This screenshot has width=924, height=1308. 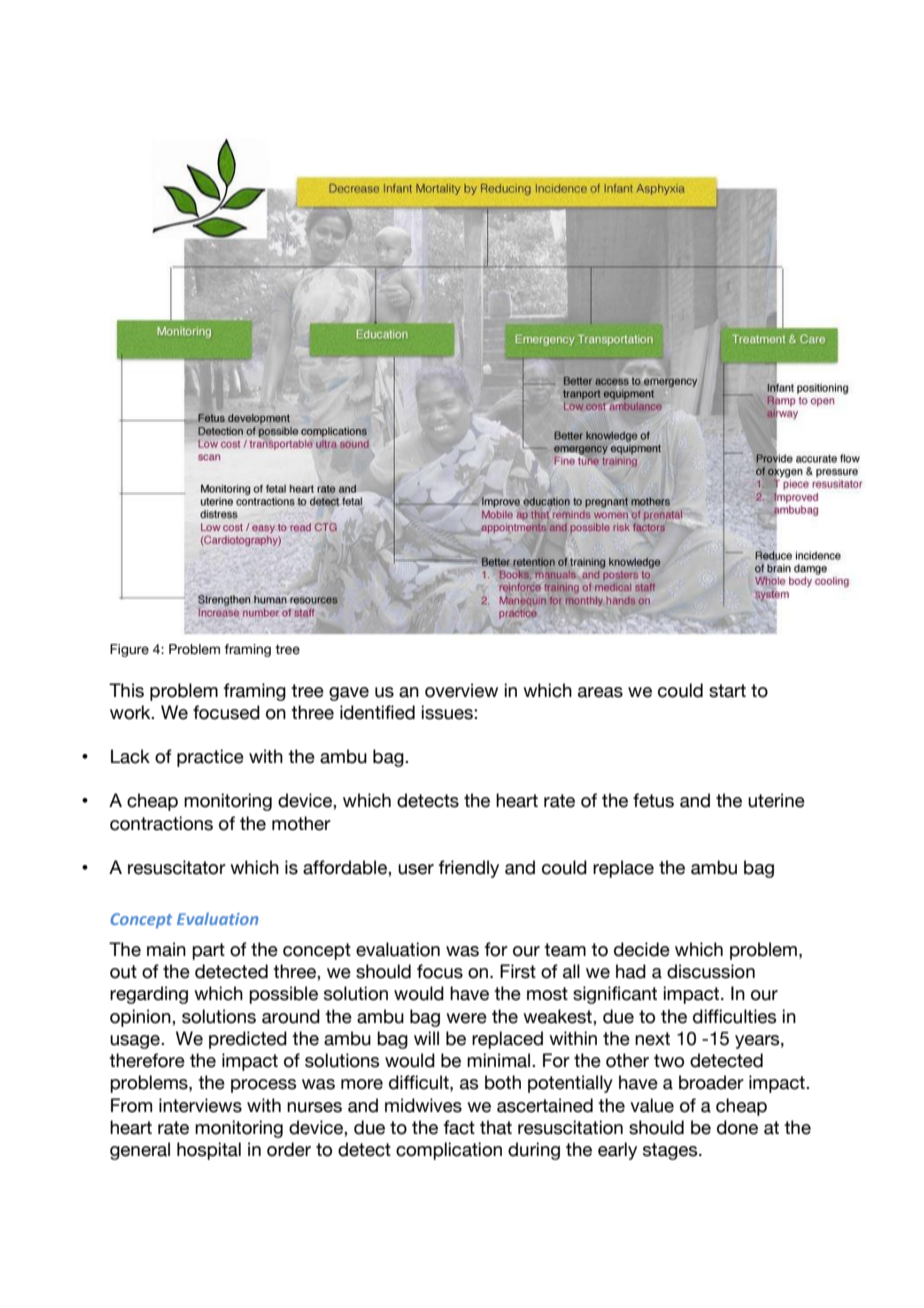 What do you see at coordinates (642, 949) in the screenshot?
I see `decide` at bounding box center [642, 949].
